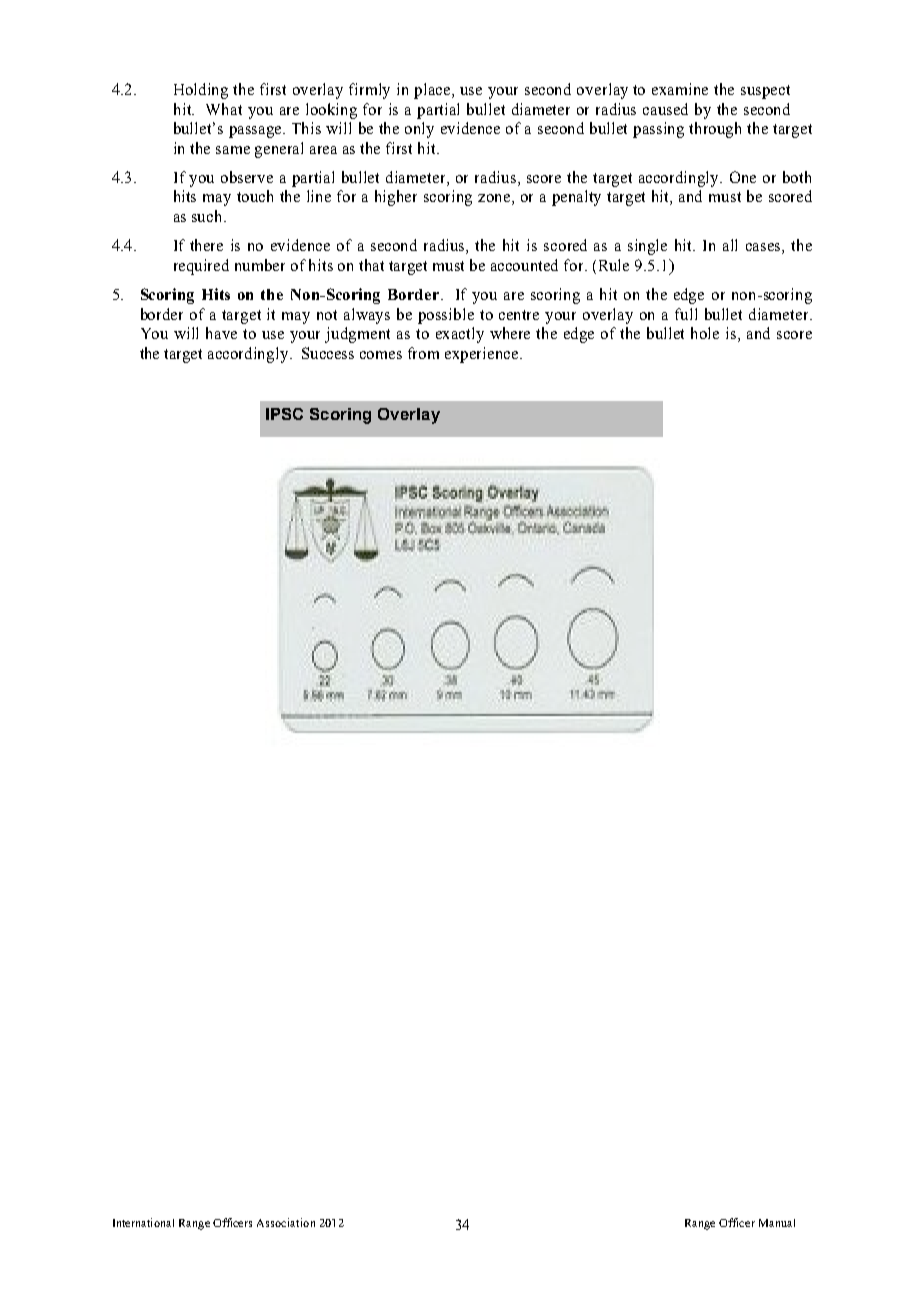  Describe the element at coordinates (224, 109) in the image. I see `What` at that location.
